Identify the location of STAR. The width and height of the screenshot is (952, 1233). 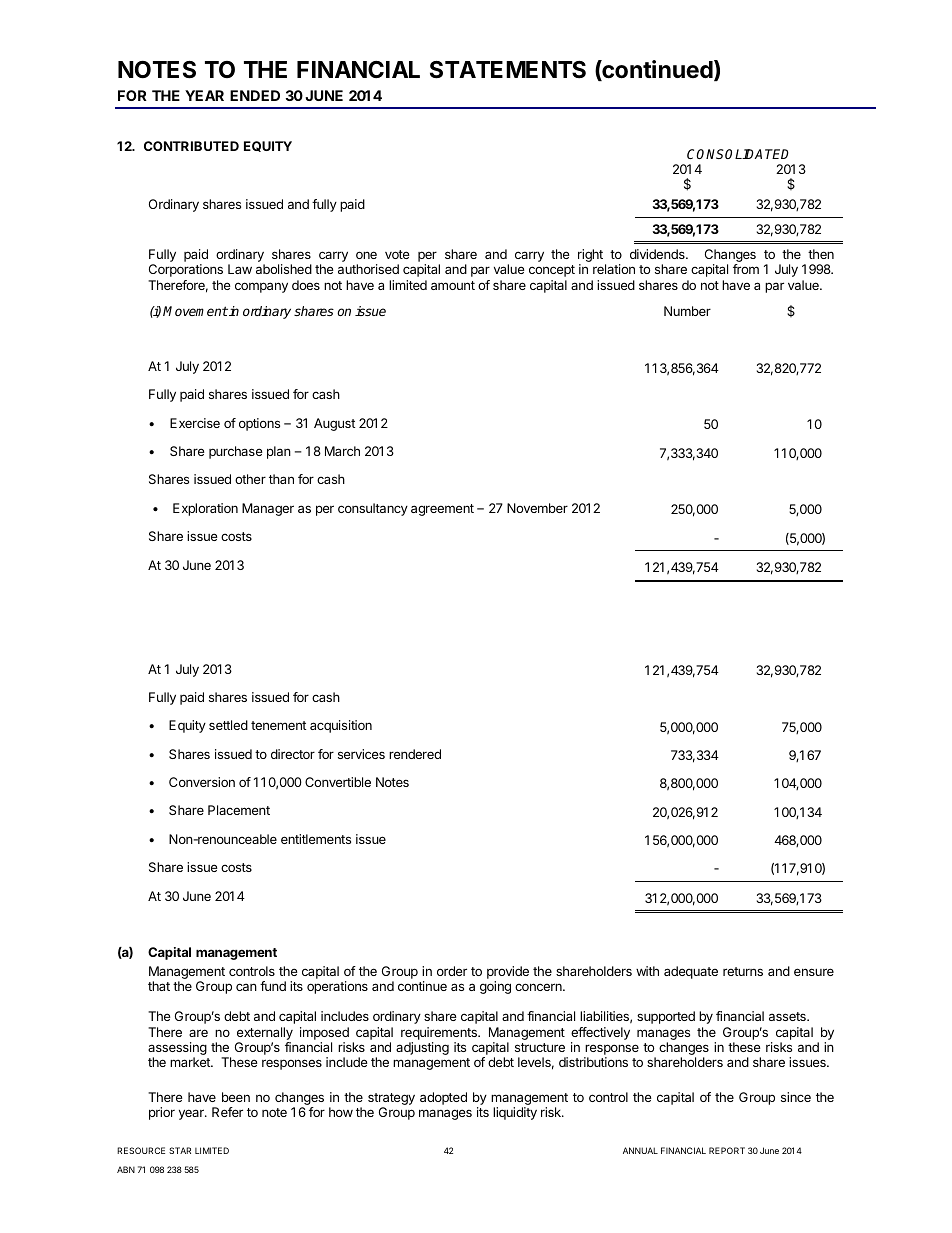
(180, 1150).
